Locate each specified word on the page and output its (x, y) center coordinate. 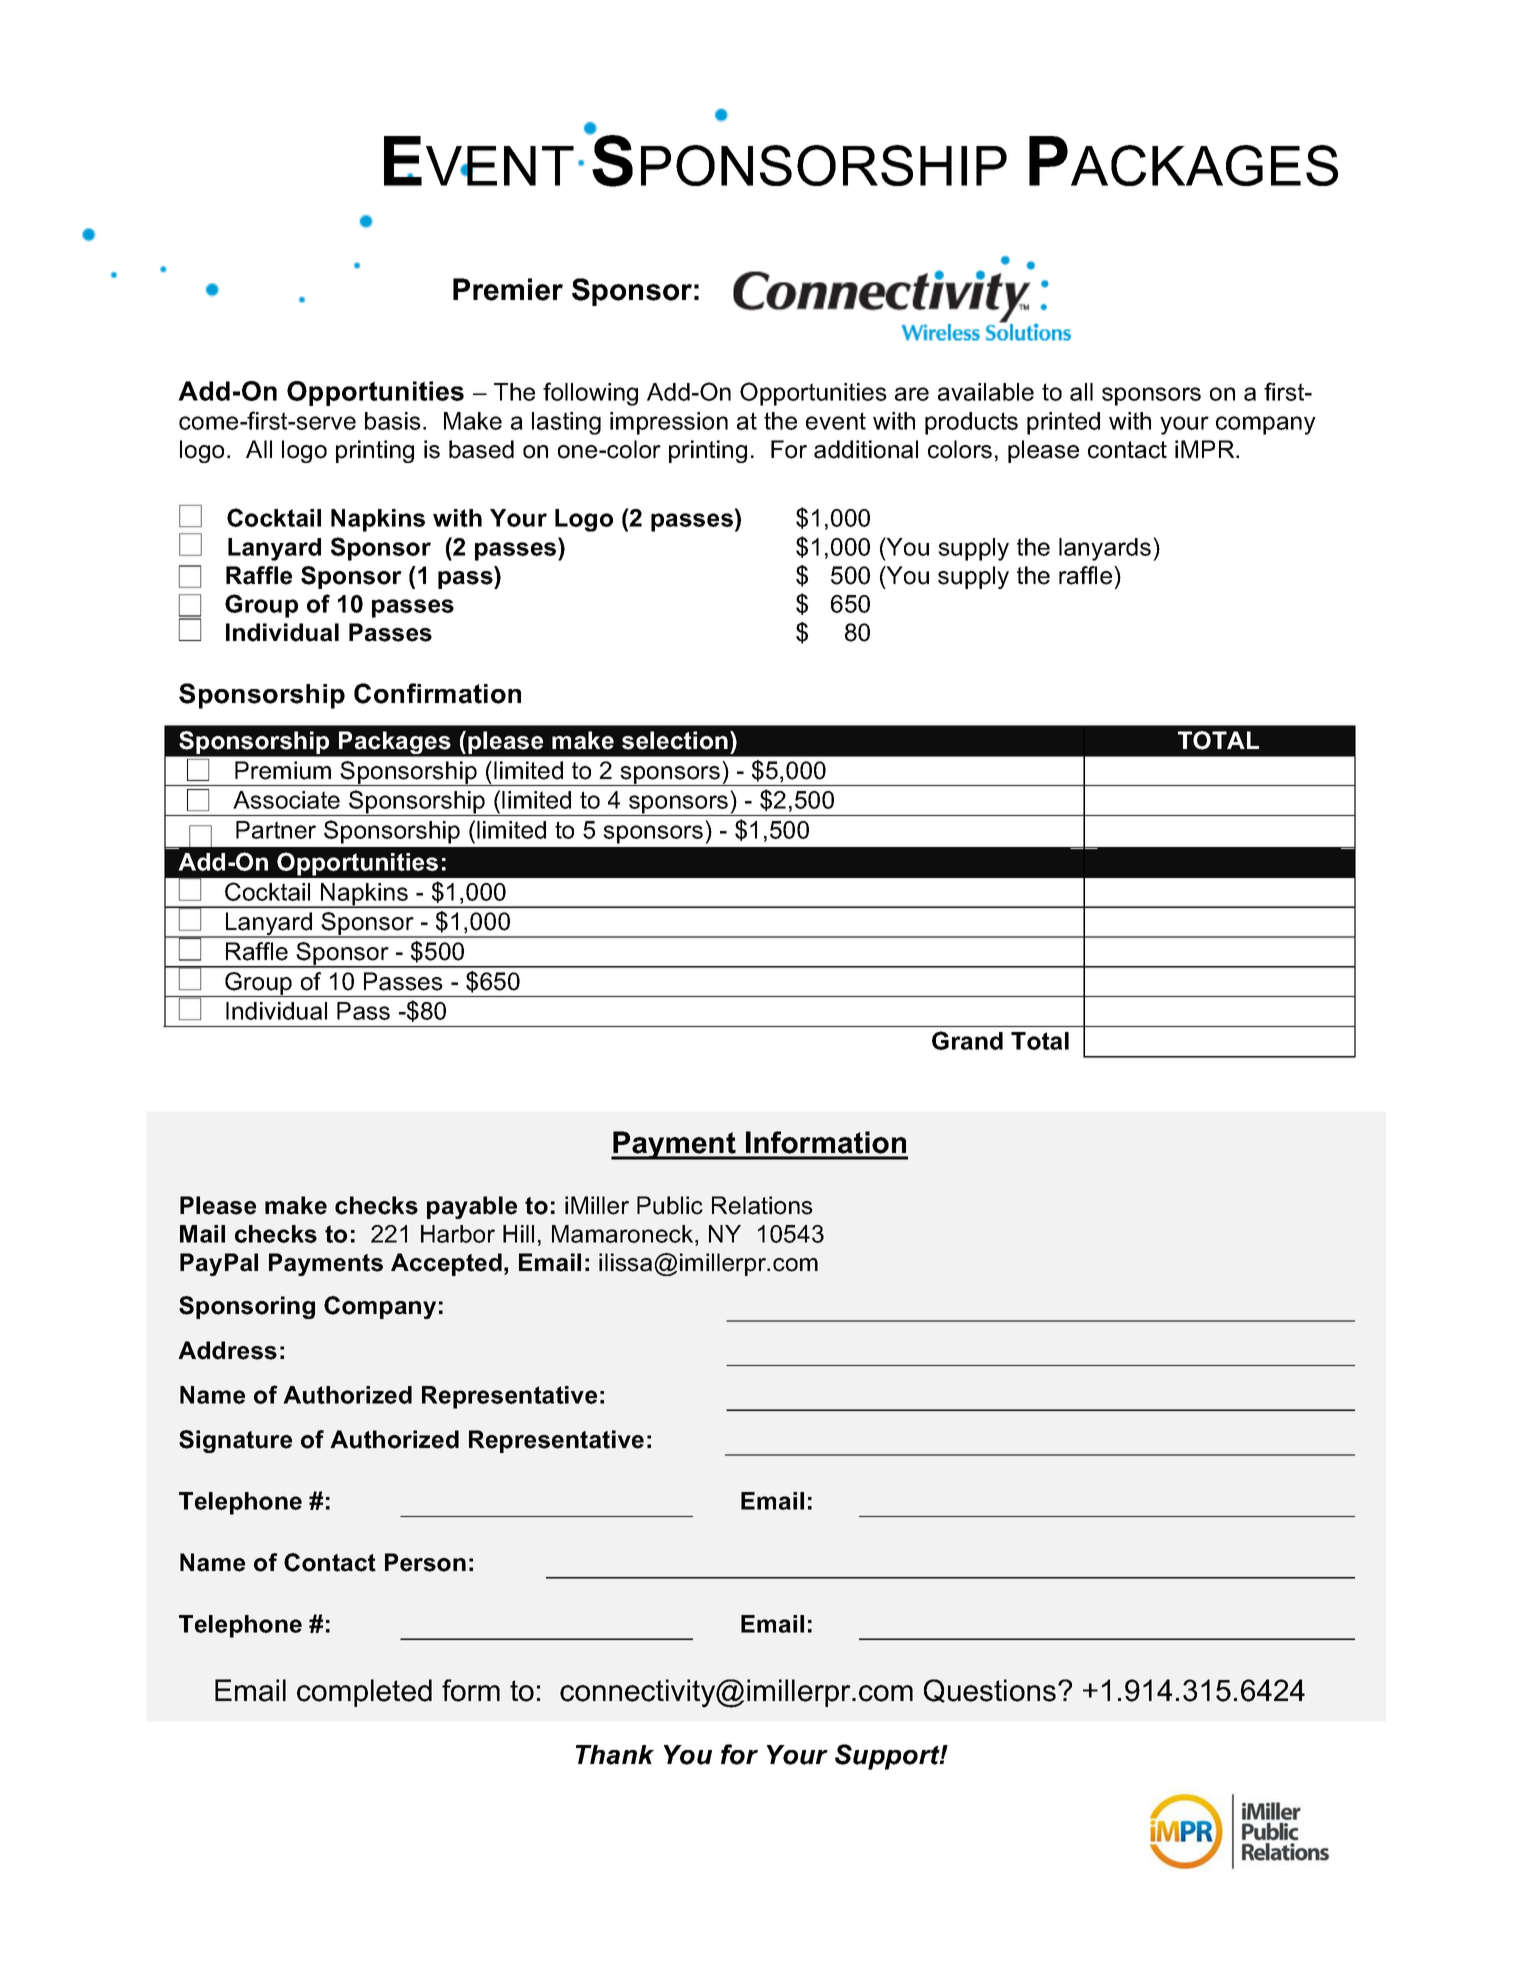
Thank (615, 1755)
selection (675, 740)
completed (364, 1693)
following (590, 394)
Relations (762, 1205)
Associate (286, 800)
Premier (508, 289)
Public (670, 1205)
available (986, 392)
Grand (967, 1040)
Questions (990, 1691)
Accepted (446, 1264)
